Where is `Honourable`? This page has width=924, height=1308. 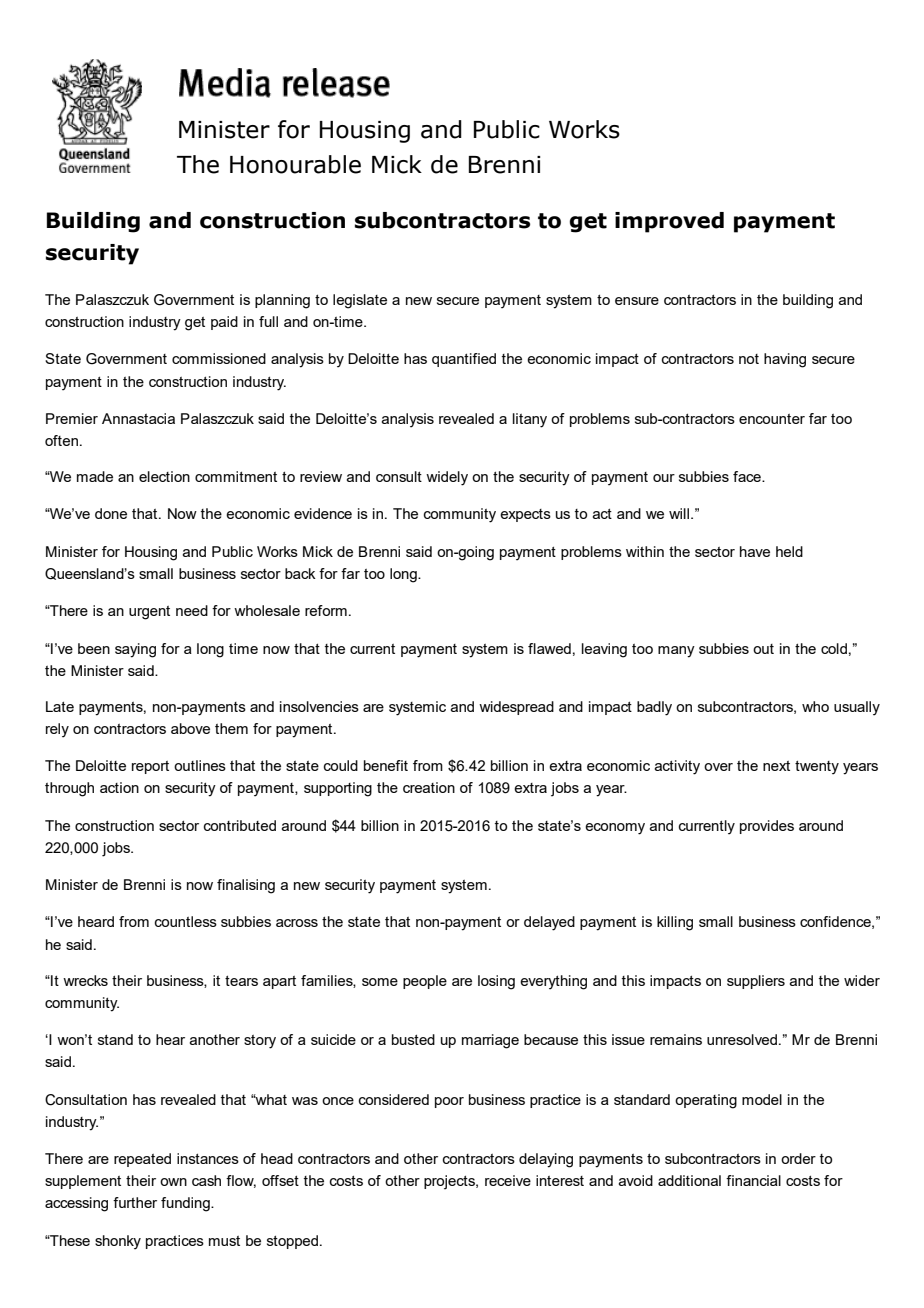 Honourable is located at coordinates (295, 164).
